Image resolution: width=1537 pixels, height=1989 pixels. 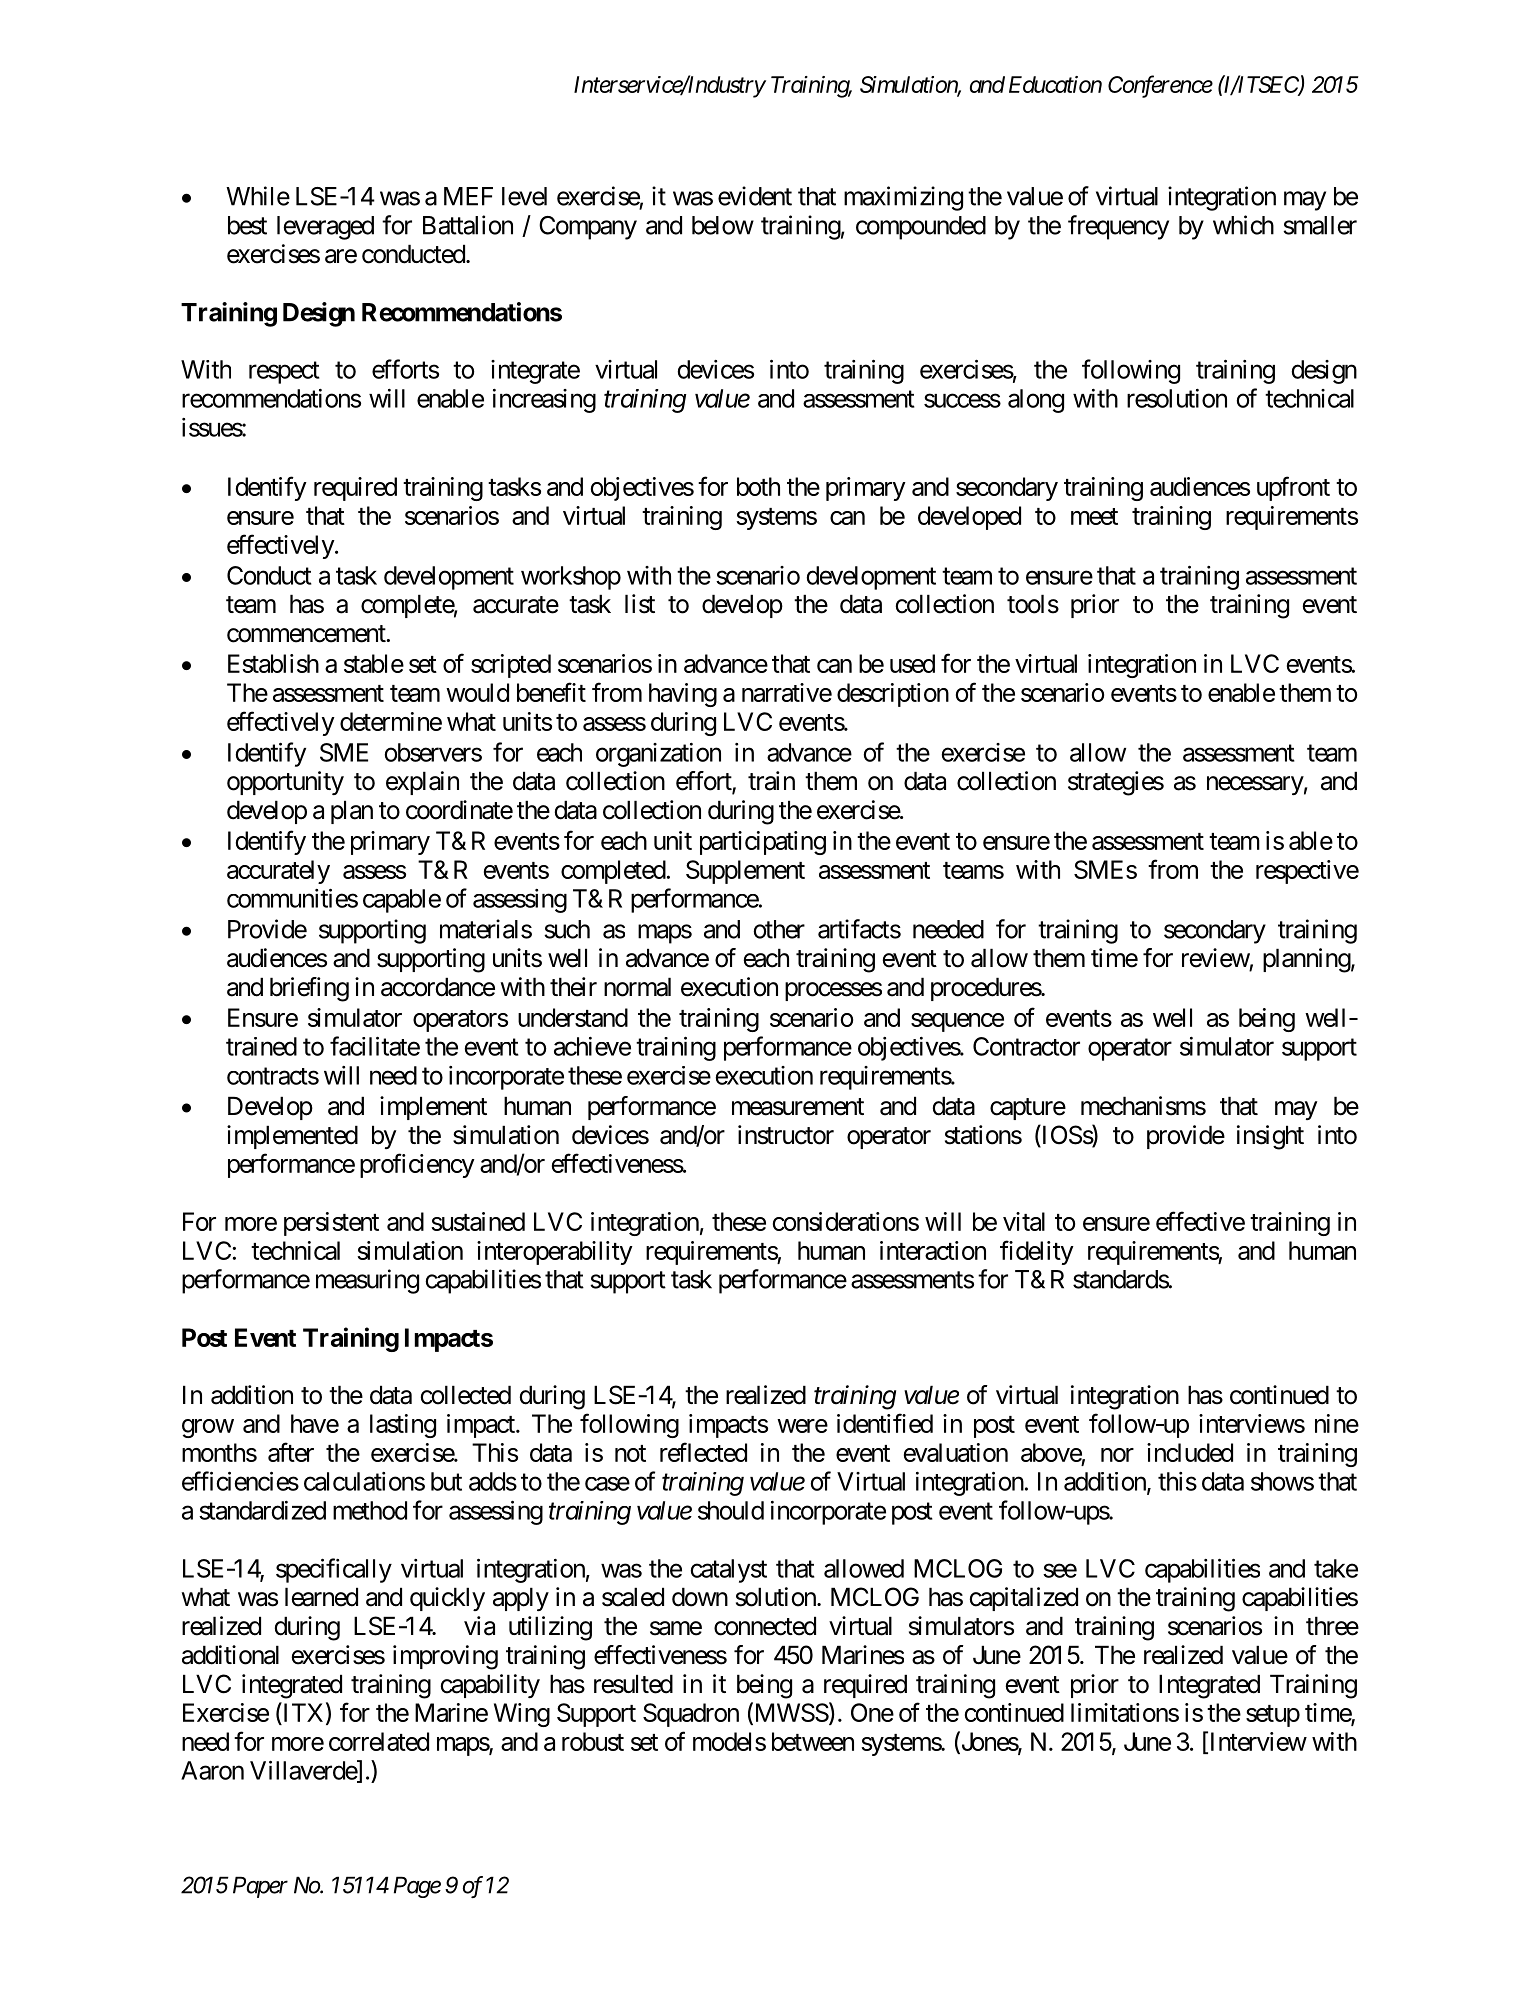 What do you see at coordinates (273, 663) in the image?
I see `Establish` at bounding box center [273, 663].
